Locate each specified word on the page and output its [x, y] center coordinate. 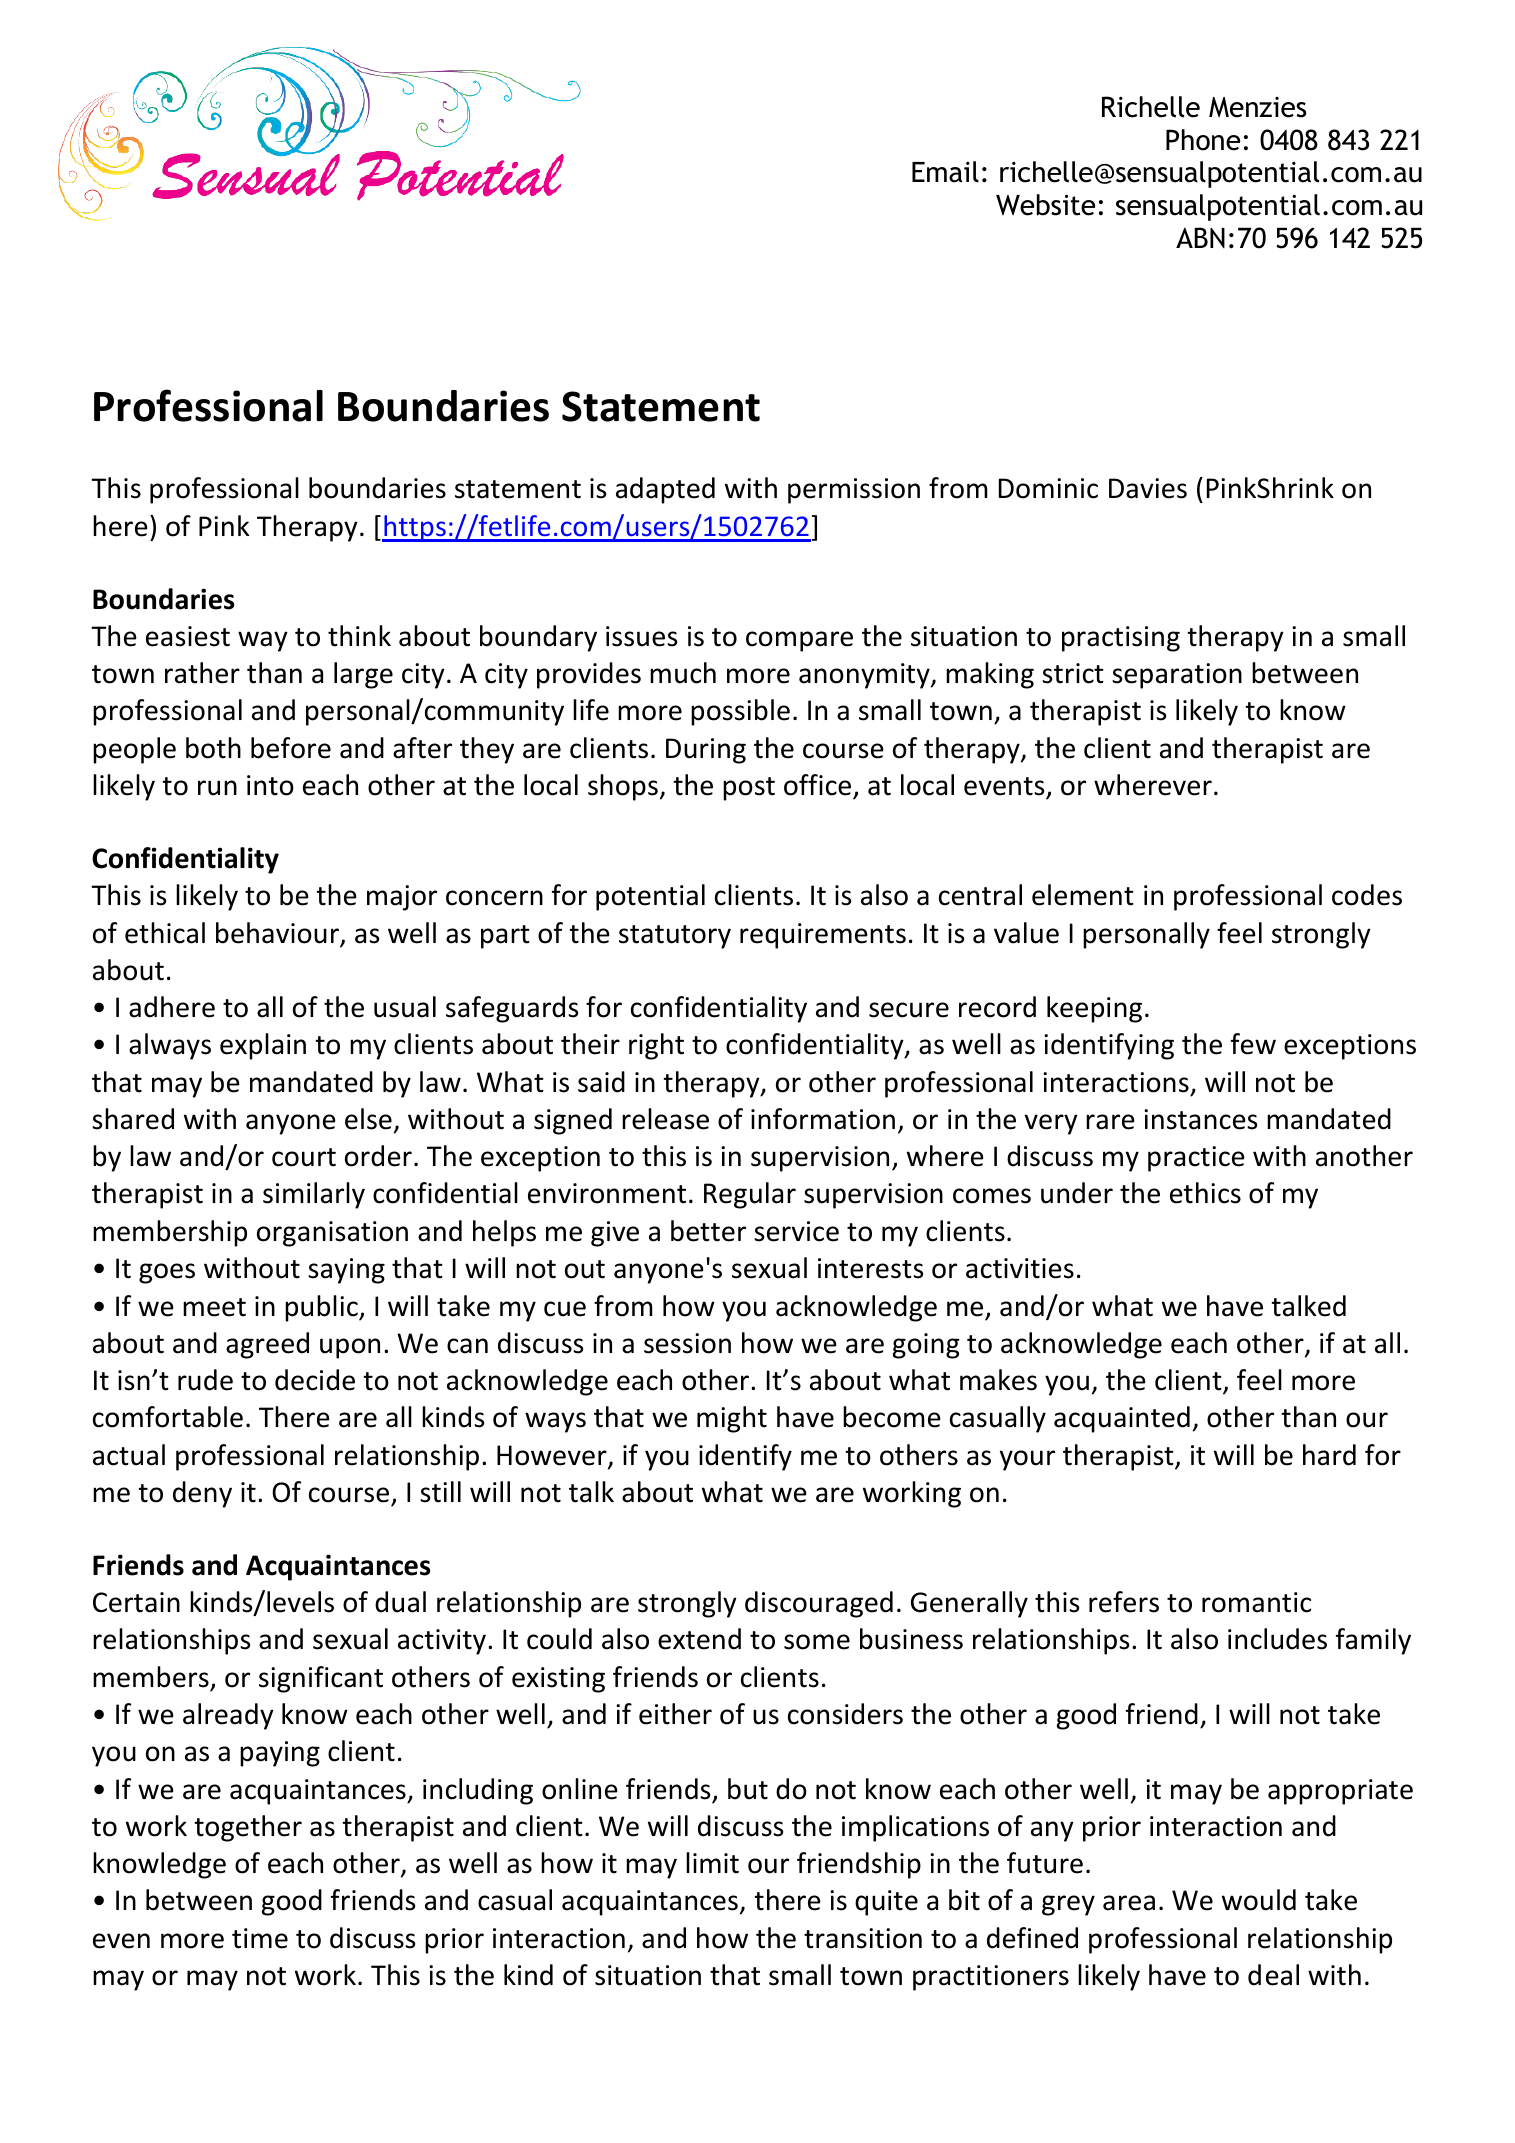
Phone [1203, 140]
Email [945, 172]
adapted [665, 490]
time [260, 1938]
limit [712, 1863]
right [656, 1046]
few [1253, 1044]
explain [263, 1046]
